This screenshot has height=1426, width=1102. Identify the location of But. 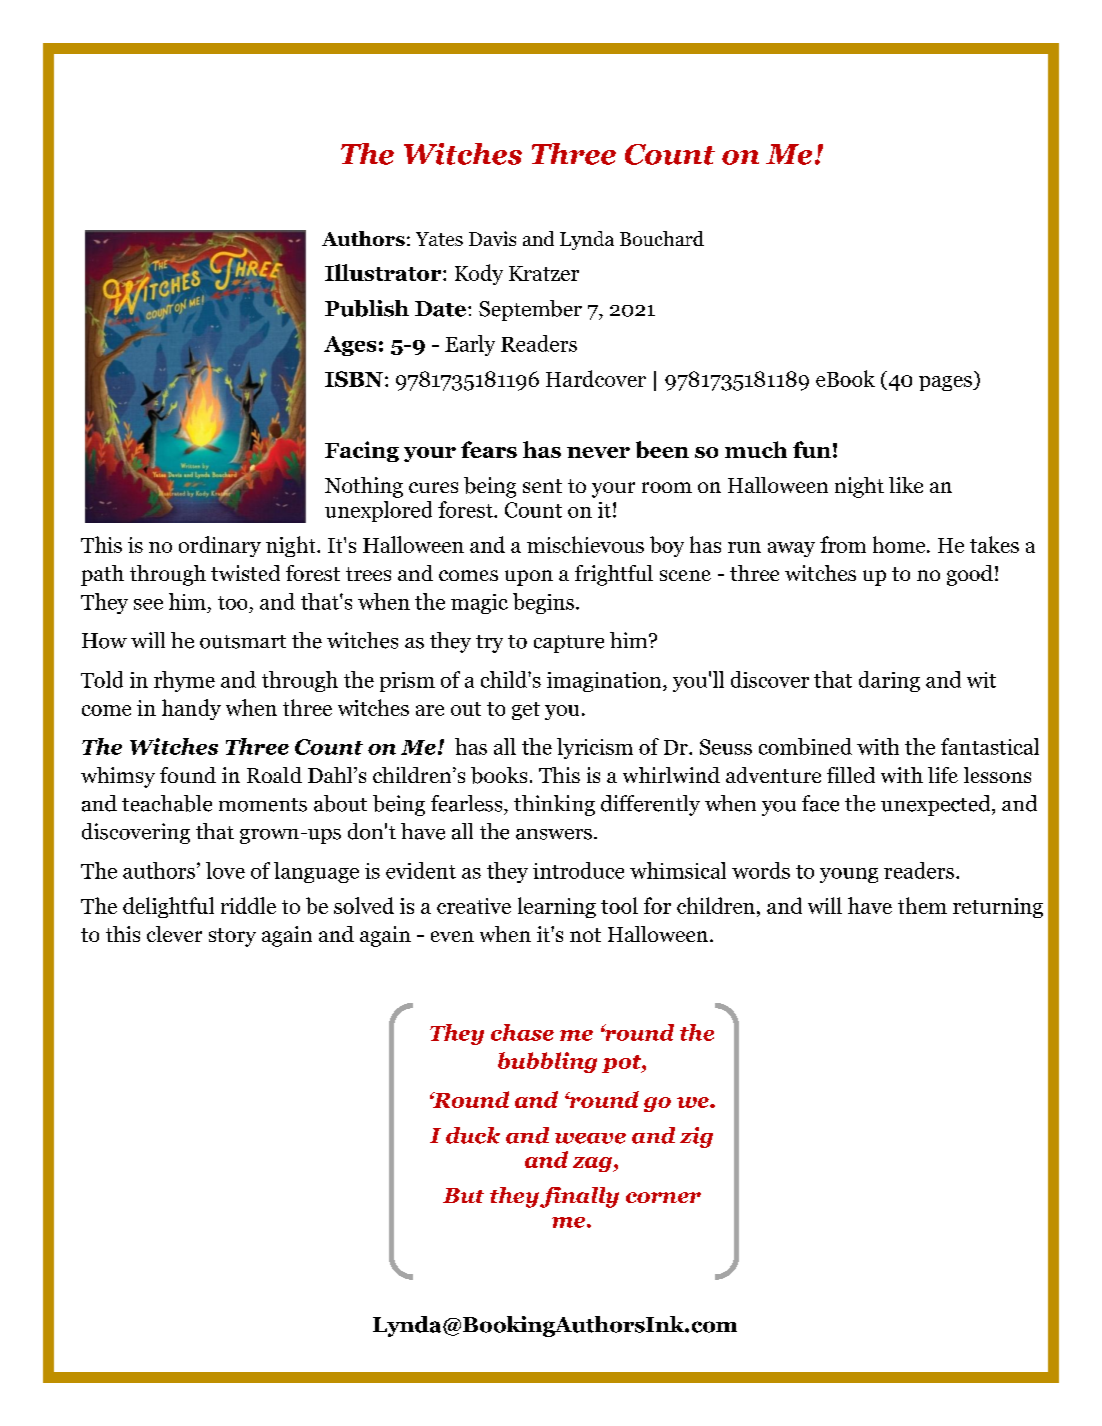
(463, 1195).
